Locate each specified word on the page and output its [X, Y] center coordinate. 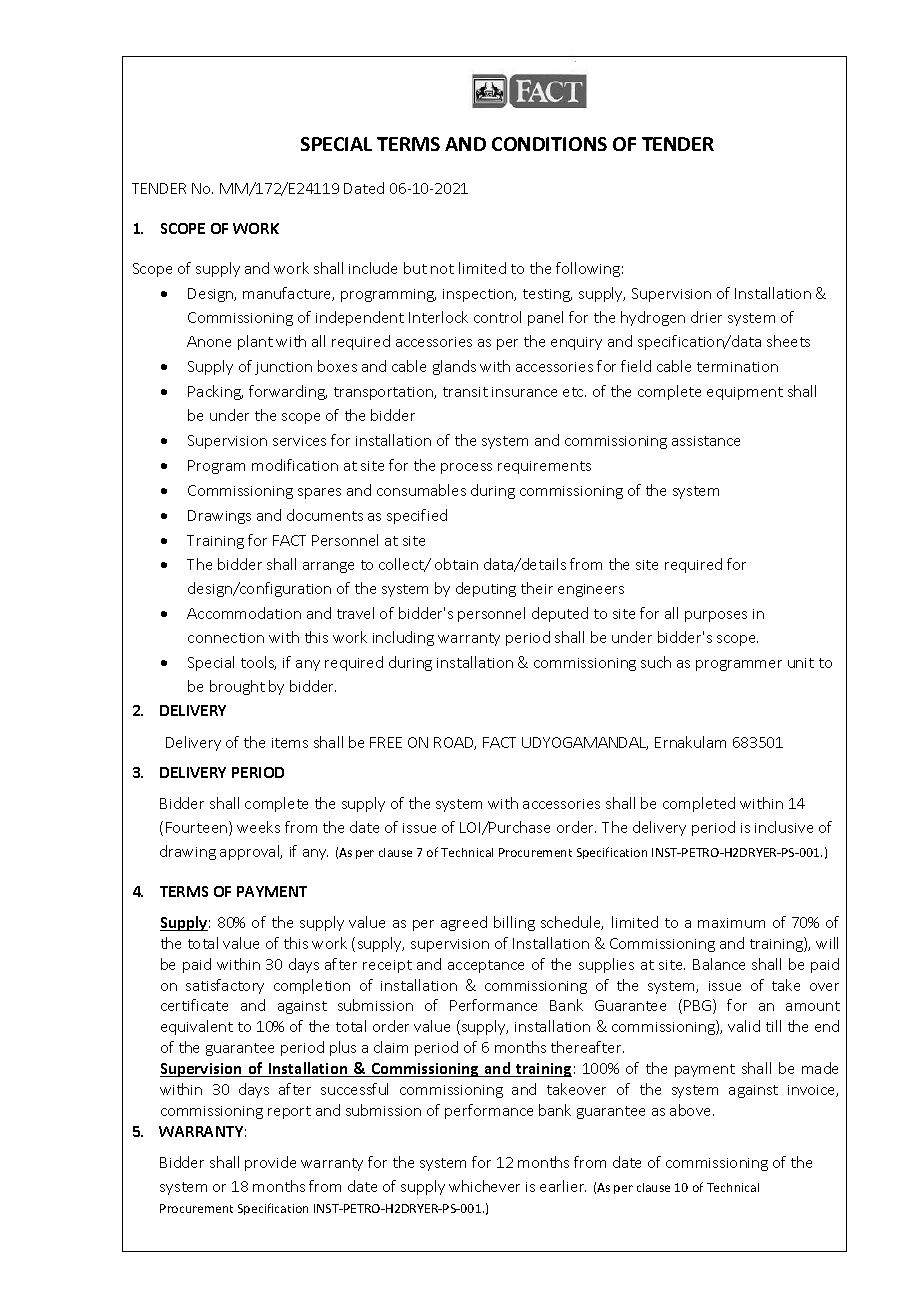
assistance [706, 441]
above [692, 1110]
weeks [258, 827]
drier [706, 317]
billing [514, 923]
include [373, 268]
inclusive [784, 827]
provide [270, 1163]
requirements [544, 467]
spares [319, 493]
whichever [484, 1186]
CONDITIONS [549, 144]
